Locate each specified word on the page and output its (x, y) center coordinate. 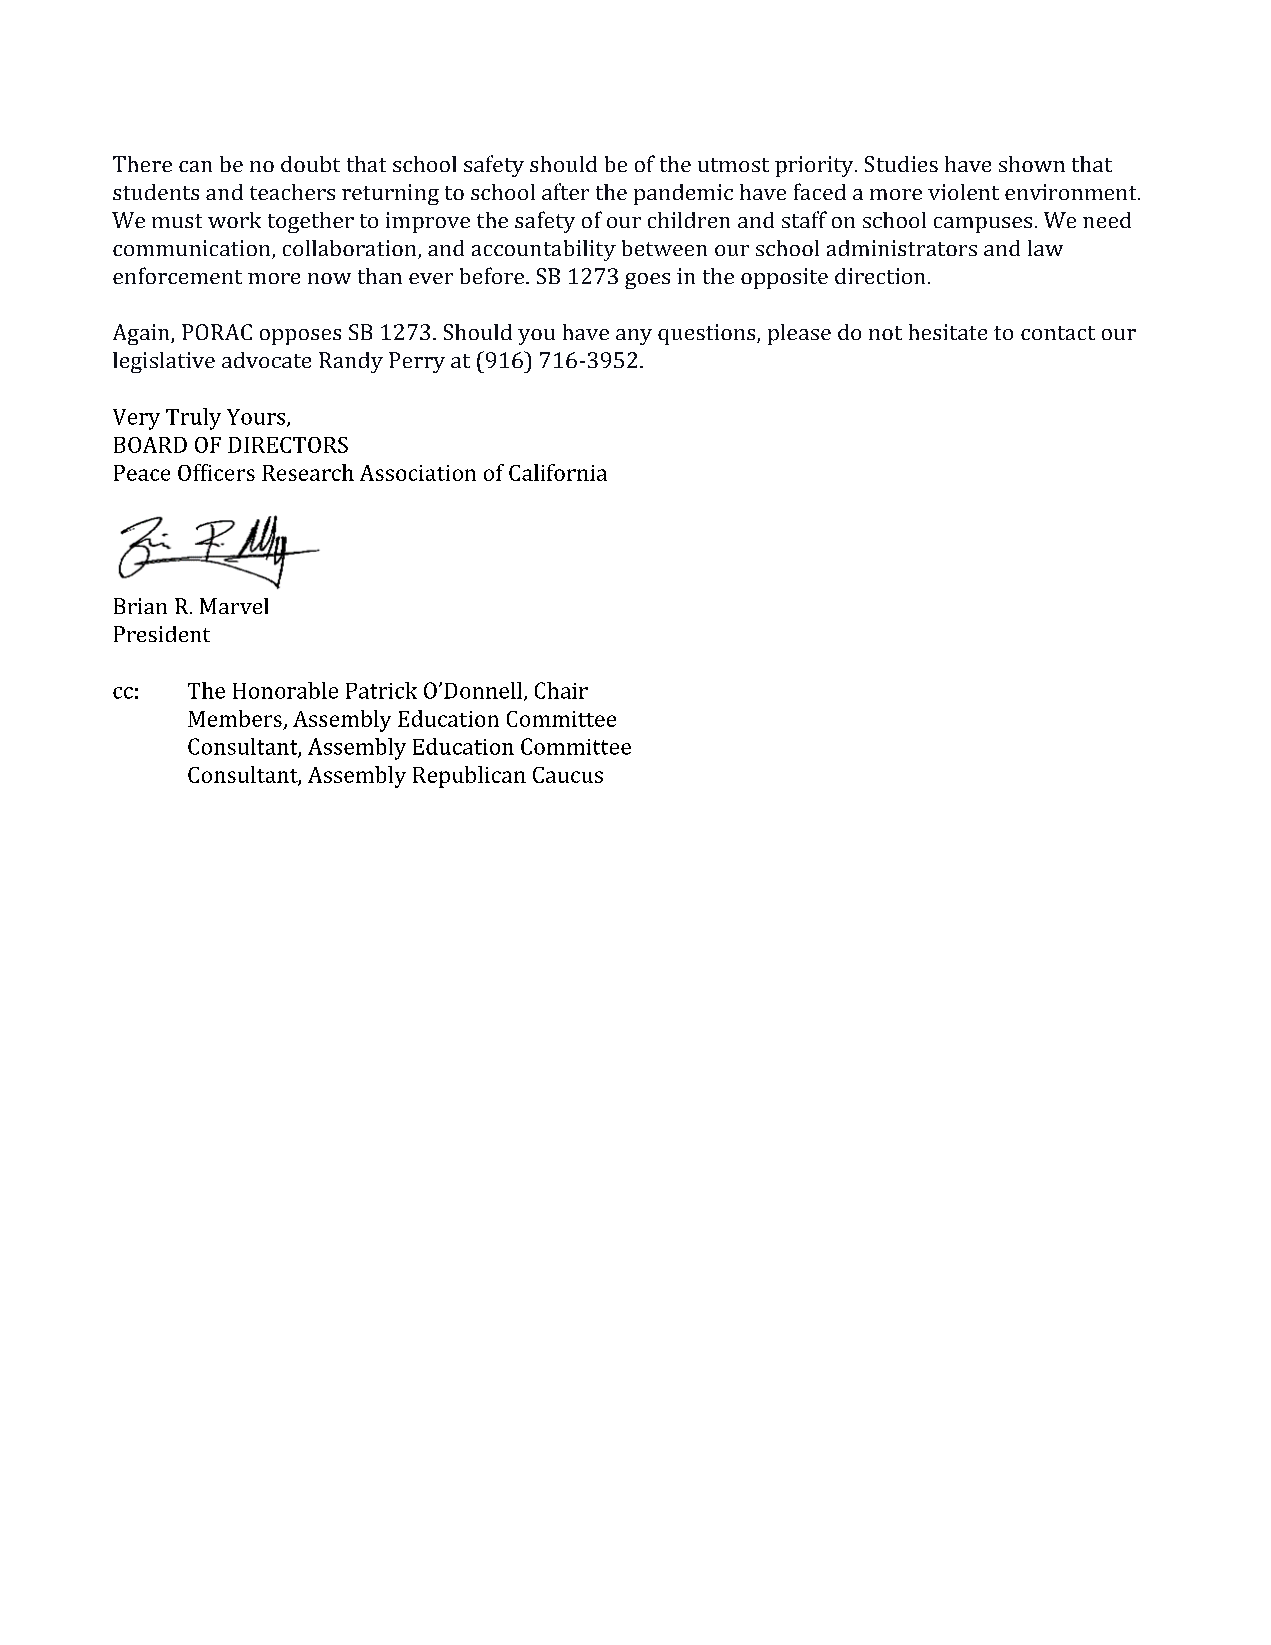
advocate (266, 360)
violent (963, 192)
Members (235, 718)
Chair (561, 690)
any (634, 337)
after (565, 191)
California (558, 472)
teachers (292, 192)
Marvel (234, 606)
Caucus (568, 775)
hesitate (948, 332)
